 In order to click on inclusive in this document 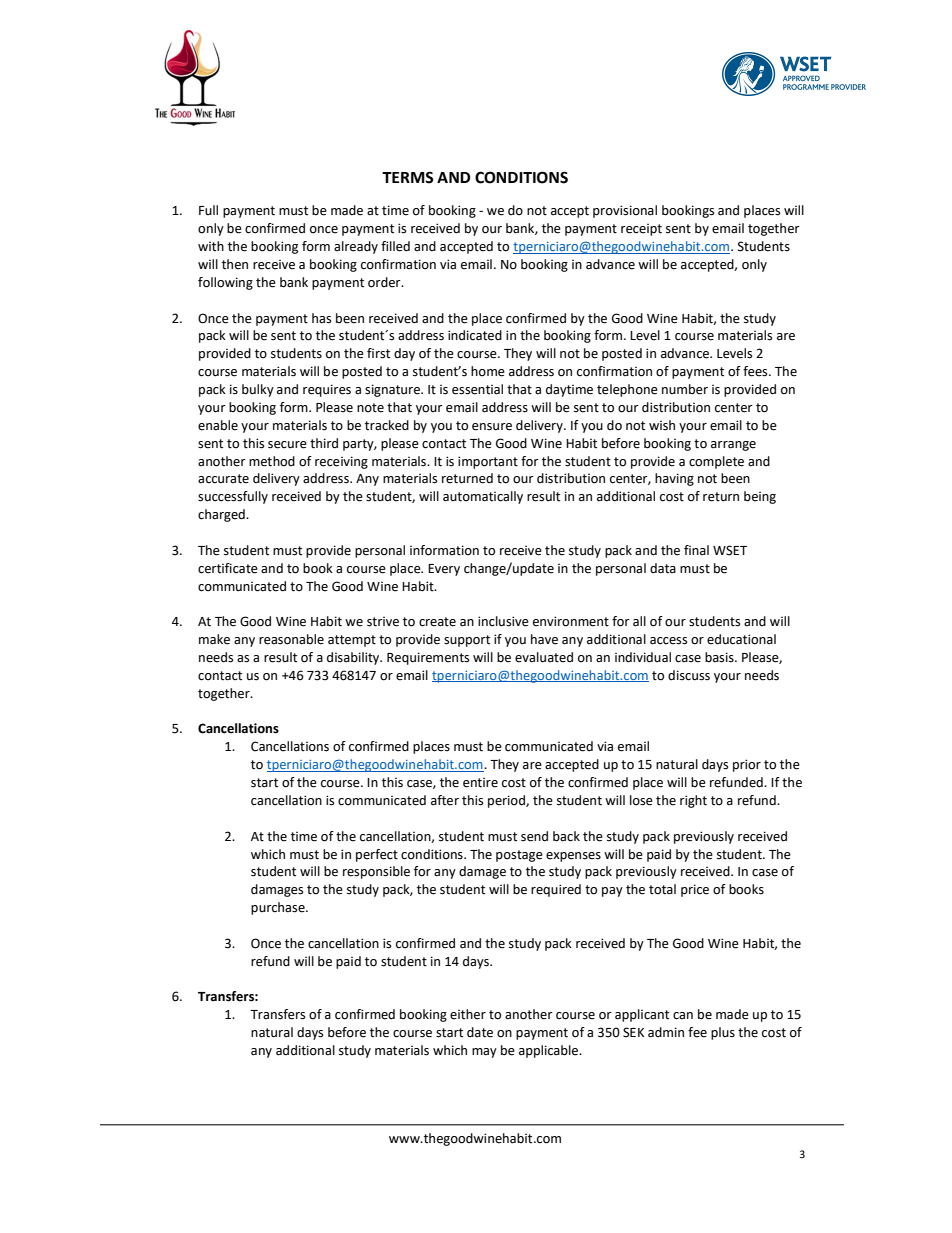, I will do `click(503, 621)`.
